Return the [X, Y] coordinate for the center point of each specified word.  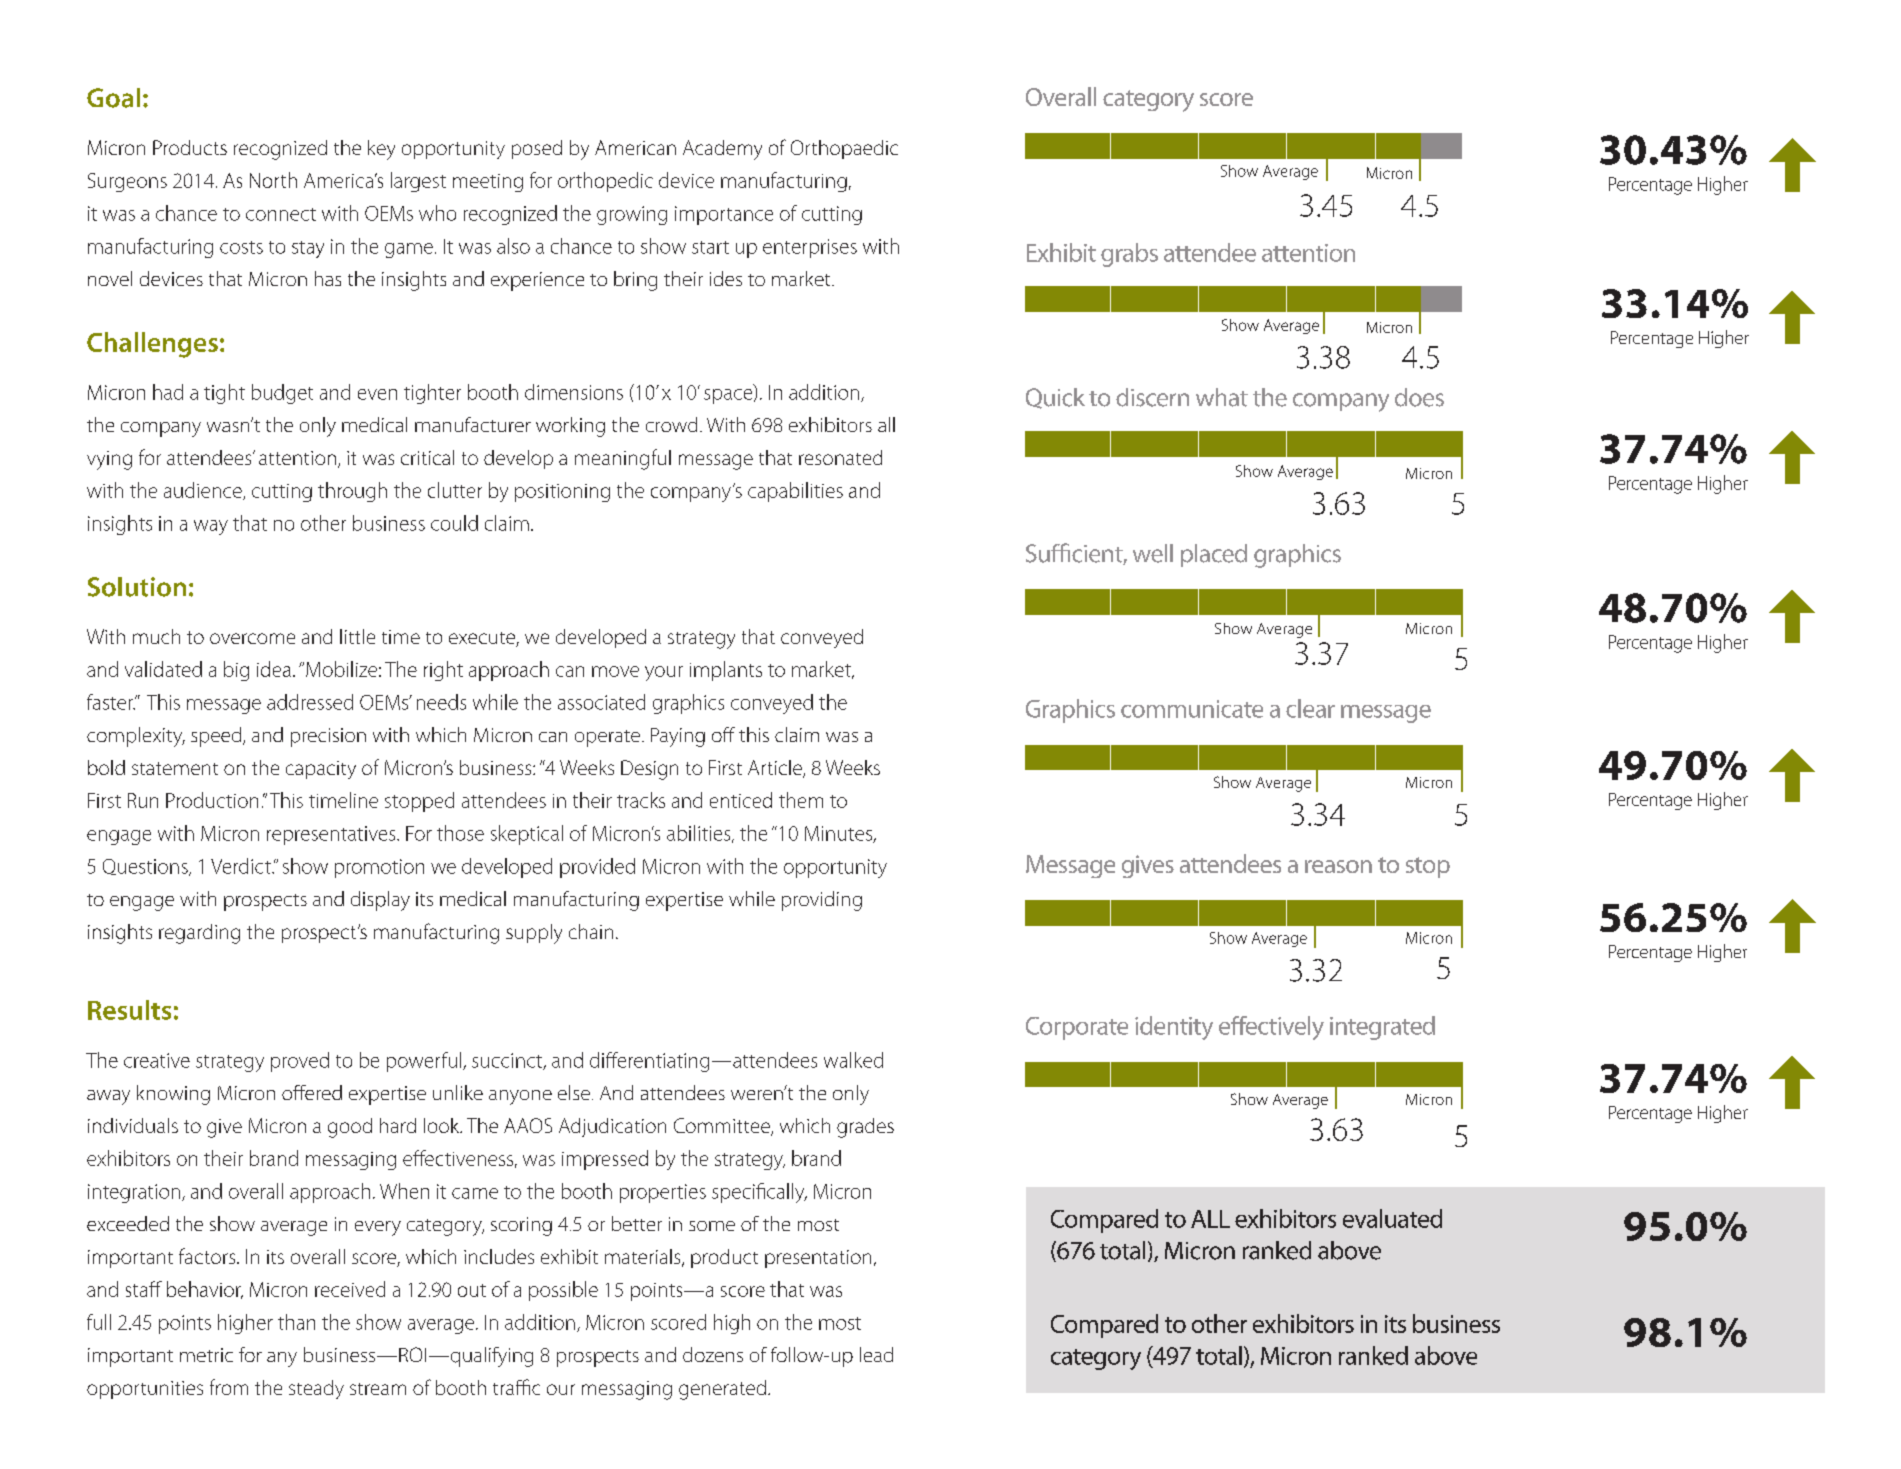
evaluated [1392, 1218]
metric [206, 1355]
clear [1310, 708]
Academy [722, 150]
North [273, 180]
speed [217, 737]
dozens [713, 1354]
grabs [1129, 255]
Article [776, 769]
